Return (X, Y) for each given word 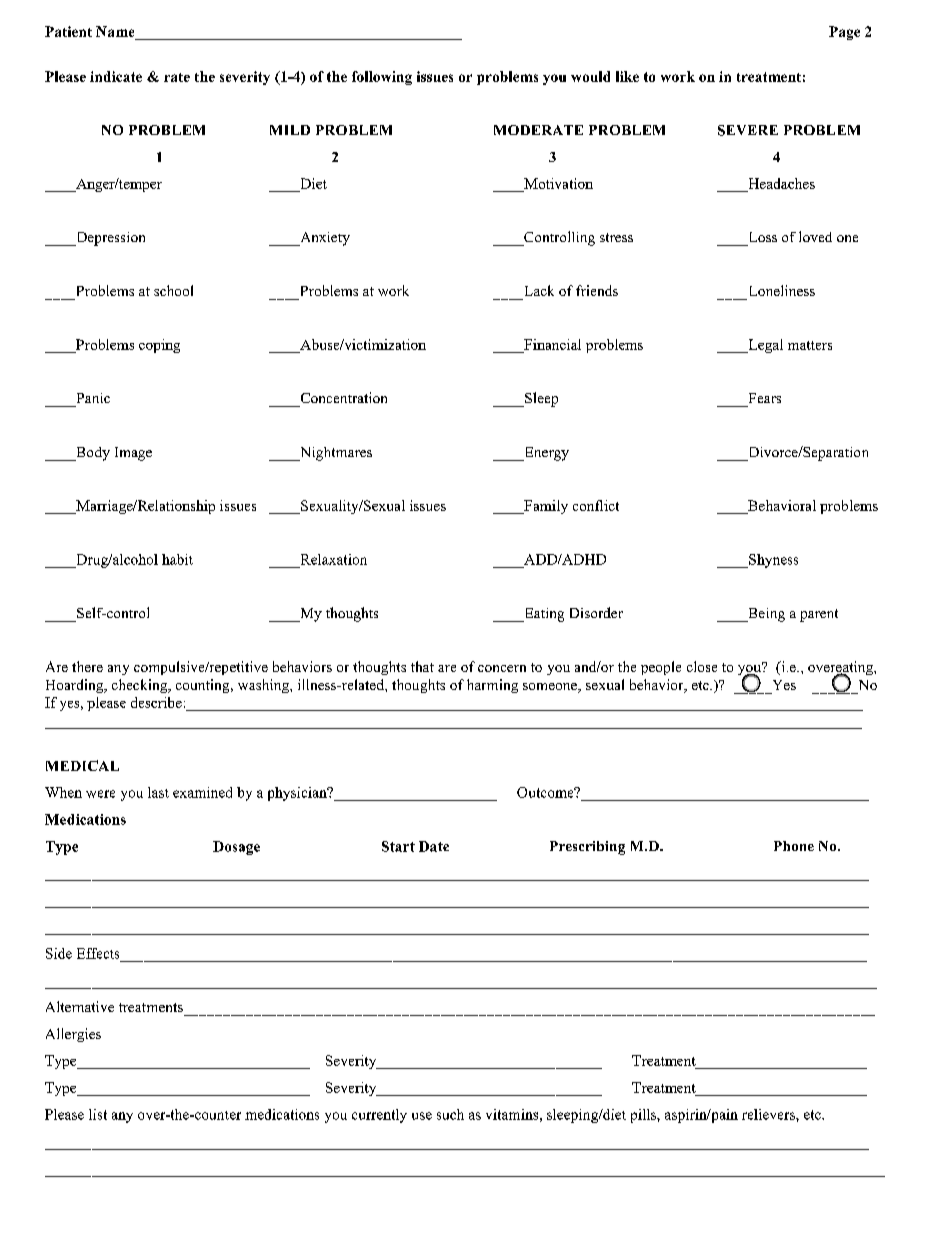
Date (434, 846)
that (422, 666)
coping (159, 346)
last (158, 792)
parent (819, 615)
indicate (116, 76)
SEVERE (748, 130)
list (98, 1114)
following (382, 78)
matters (810, 345)
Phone (794, 846)
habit (177, 559)
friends (597, 290)
